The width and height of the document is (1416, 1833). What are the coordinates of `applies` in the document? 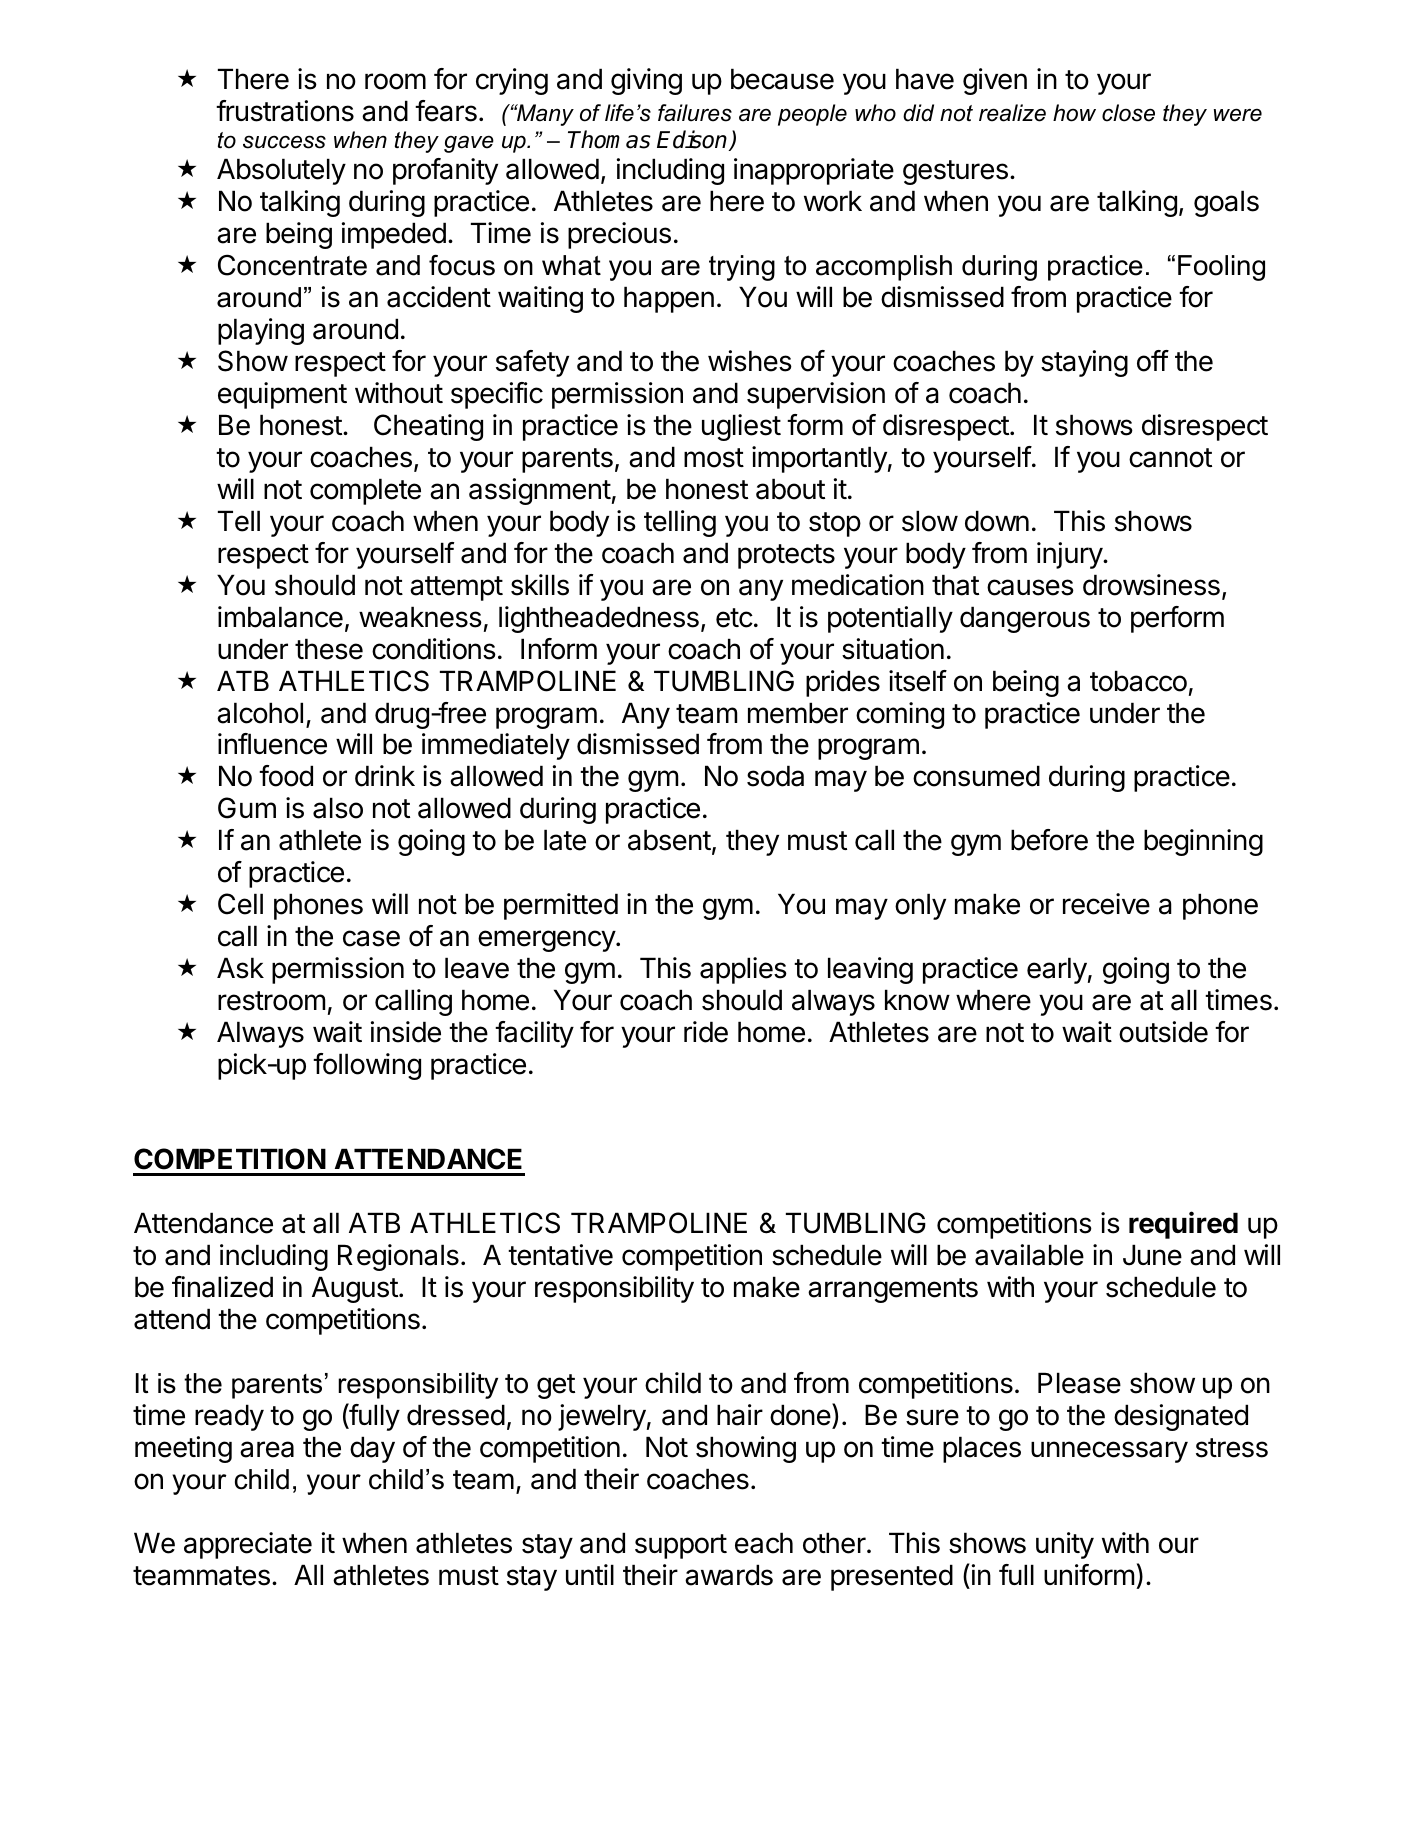 It's located at (743, 970).
